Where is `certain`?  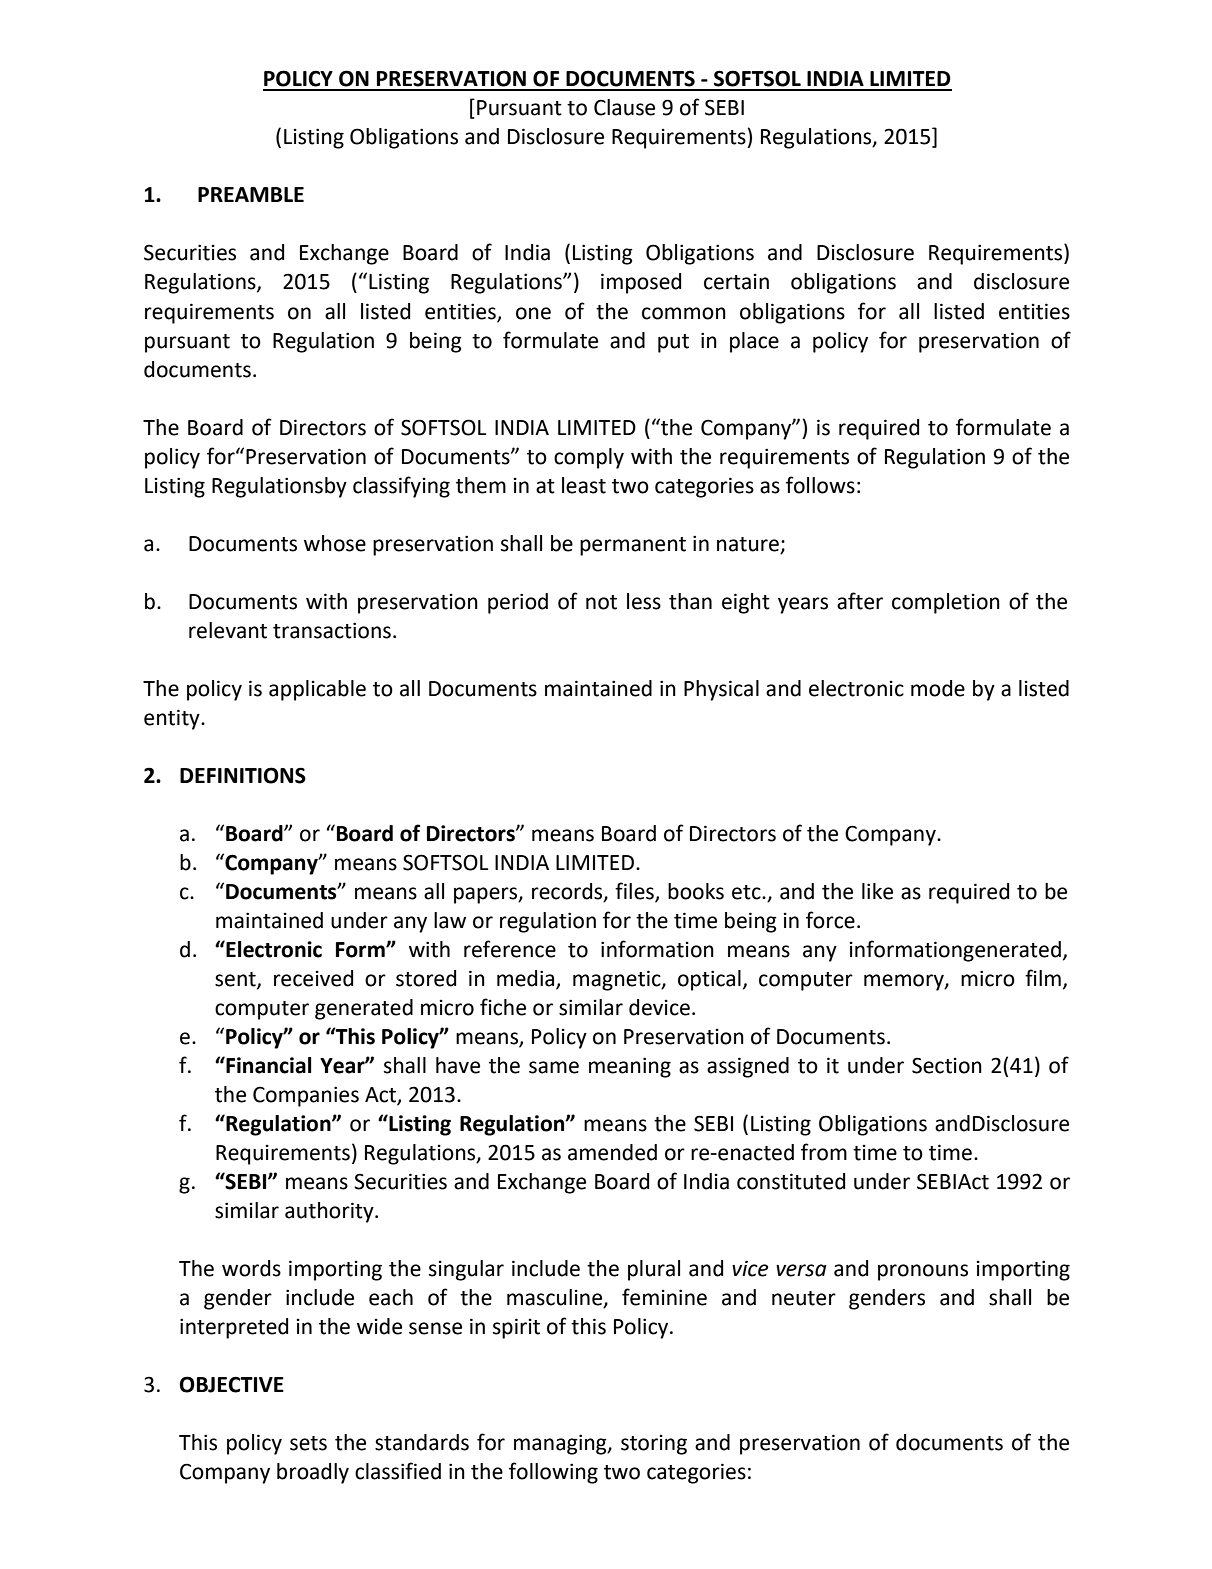 certain is located at coordinates (736, 282).
